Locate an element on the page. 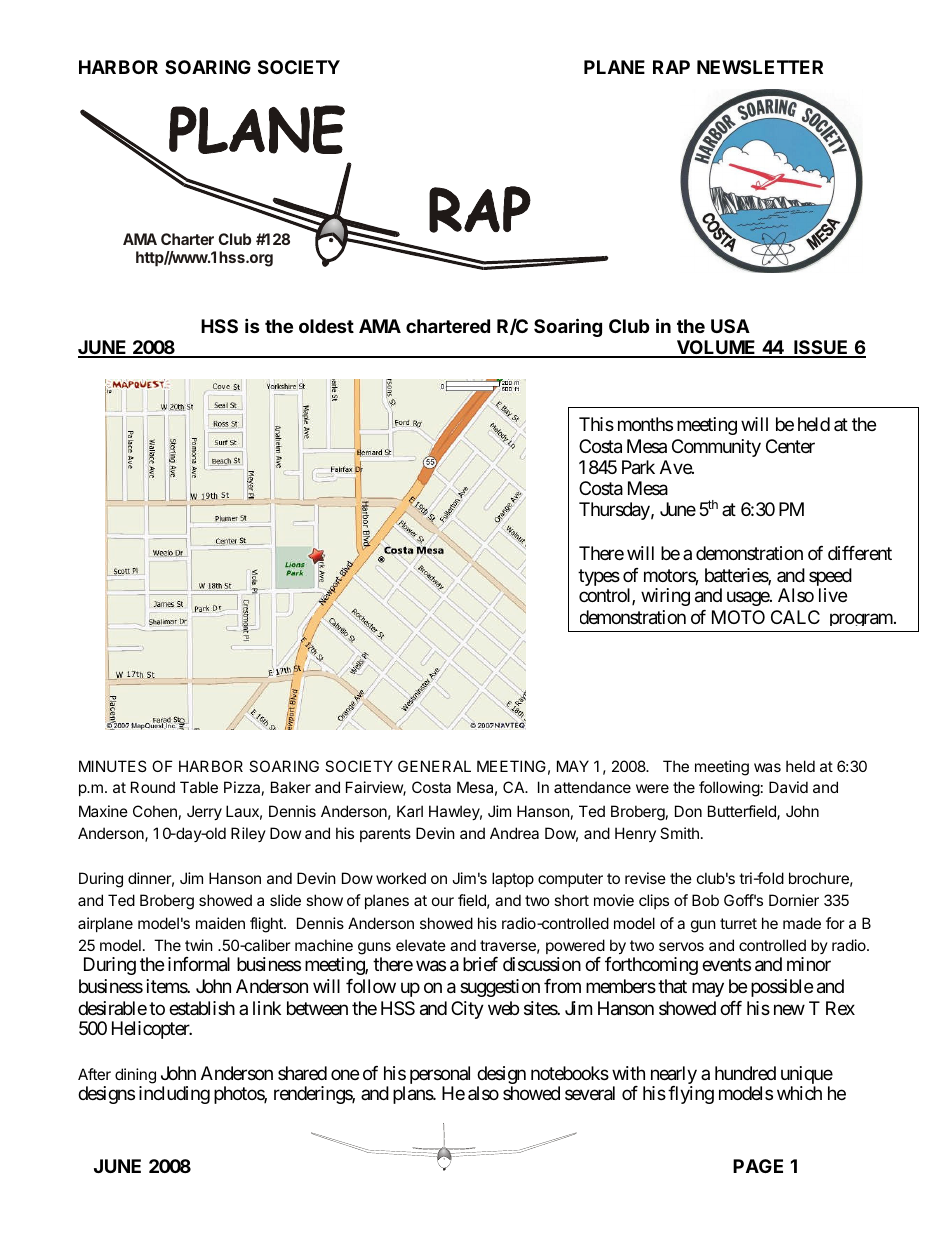 This image has height=1233, width=952. VOLUME is located at coordinates (716, 349).
